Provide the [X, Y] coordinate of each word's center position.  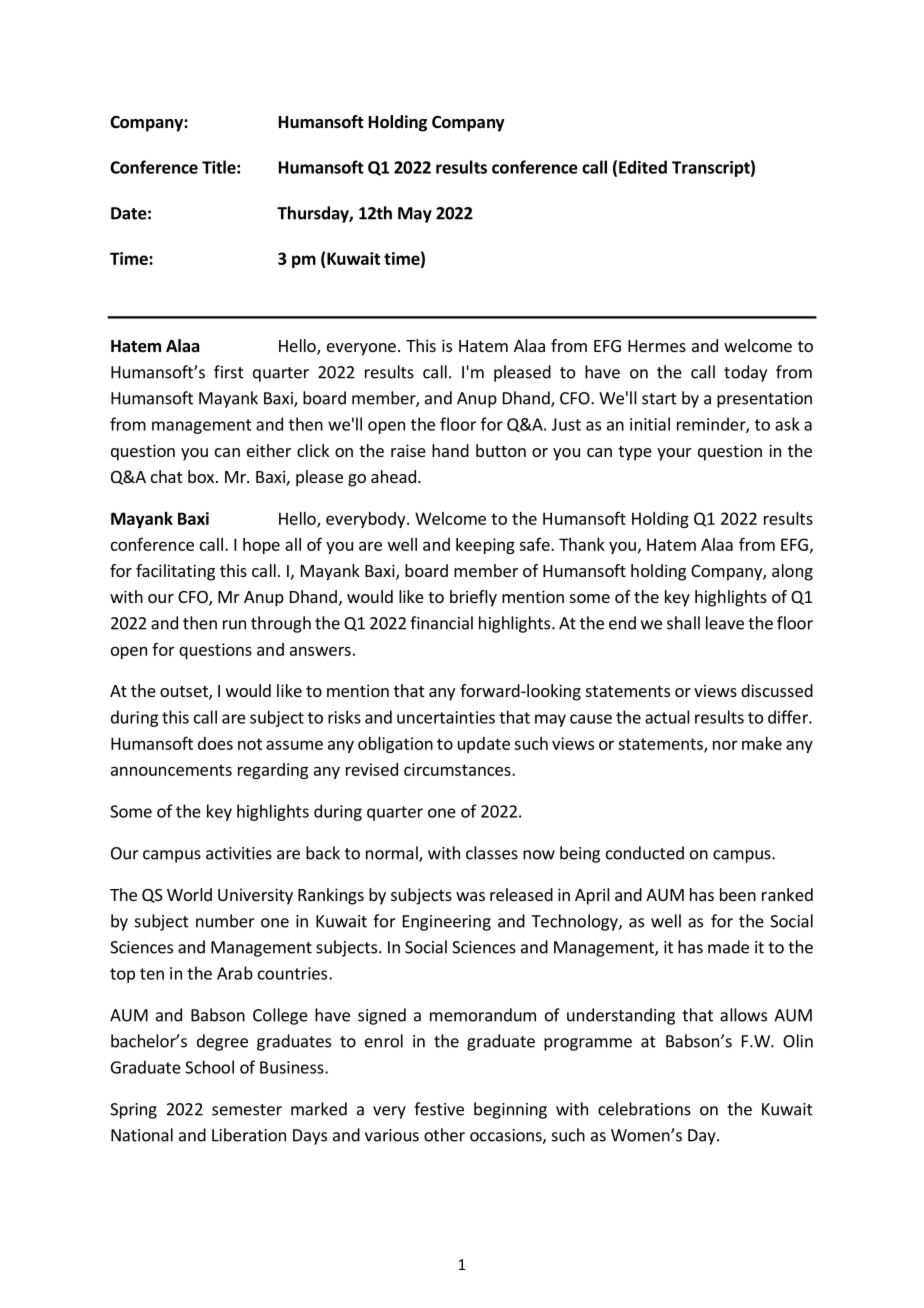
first [229, 372]
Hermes [657, 346]
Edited [643, 167]
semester [247, 1110]
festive [439, 1109]
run [234, 625]
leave [725, 623]
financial [441, 623]
